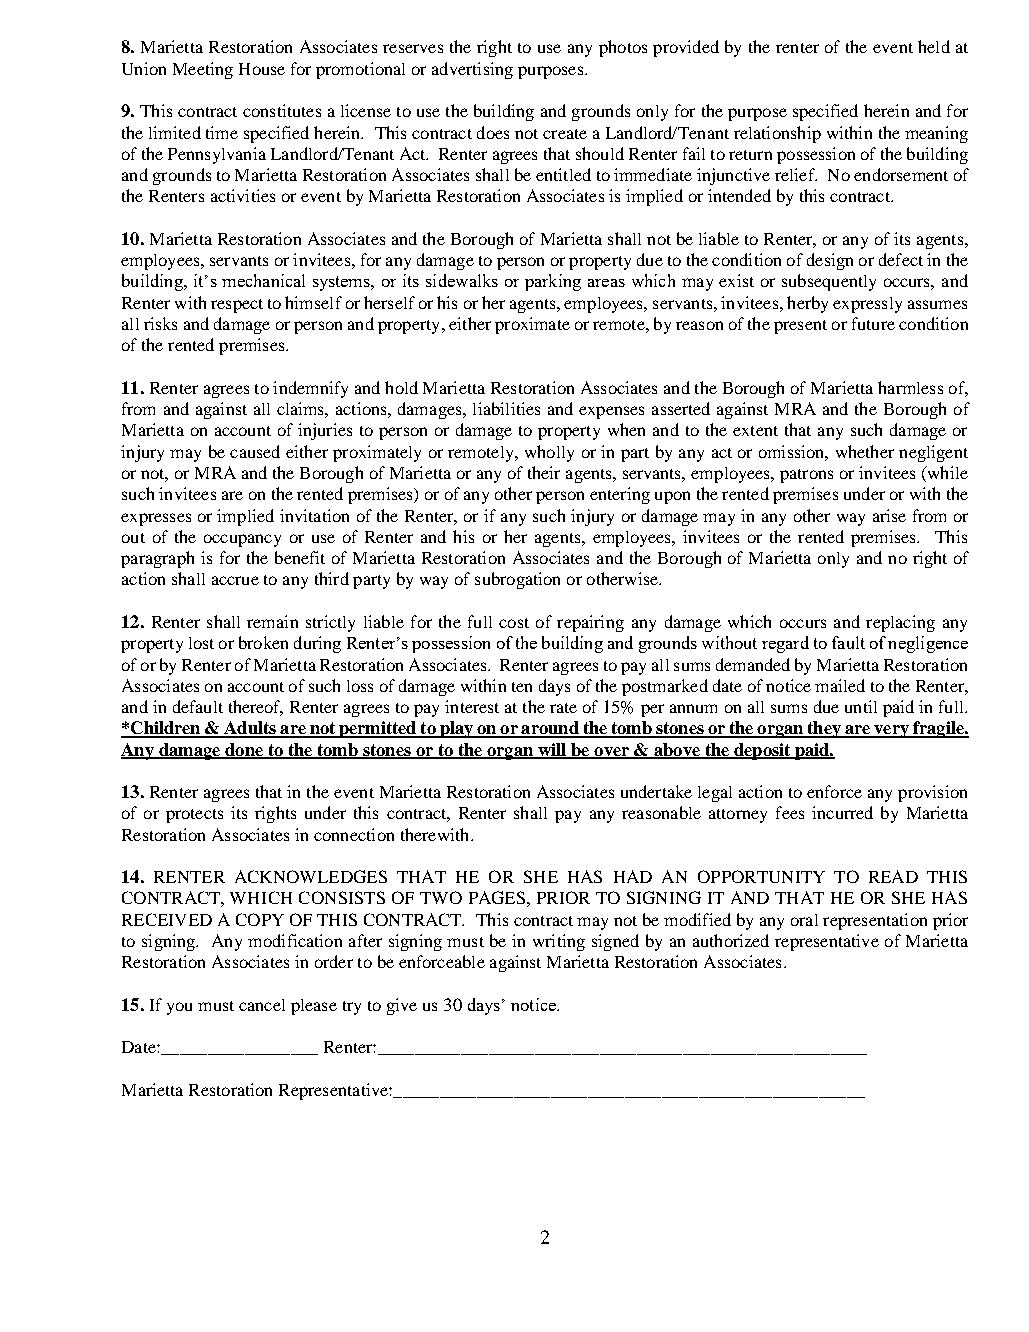  Describe the element at coordinates (934, 46) in the page. I see `held` at that location.
